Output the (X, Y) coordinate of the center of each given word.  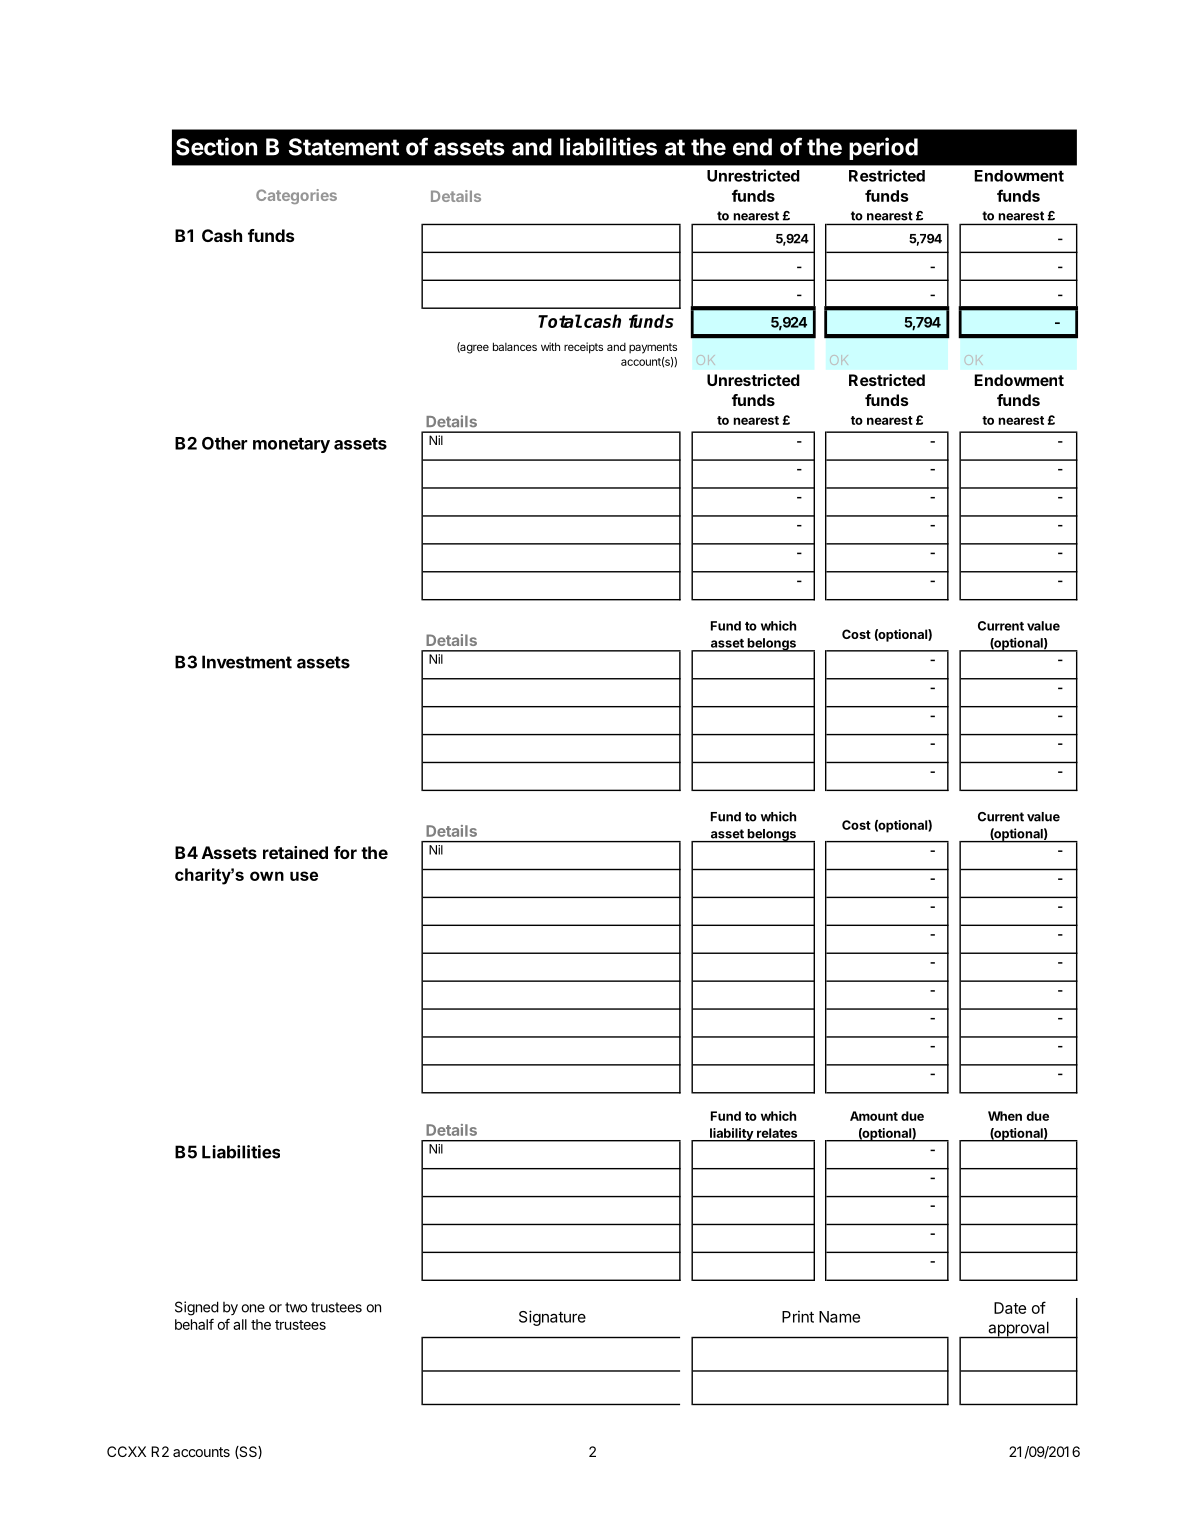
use (304, 876)
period (883, 148)
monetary (291, 445)
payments (653, 348)
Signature (552, 1318)
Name (839, 1317)
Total (560, 321)
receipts (583, 348)
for (345, 852)
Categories (296, 196)
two (296, 1307)
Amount (874, 1116)
